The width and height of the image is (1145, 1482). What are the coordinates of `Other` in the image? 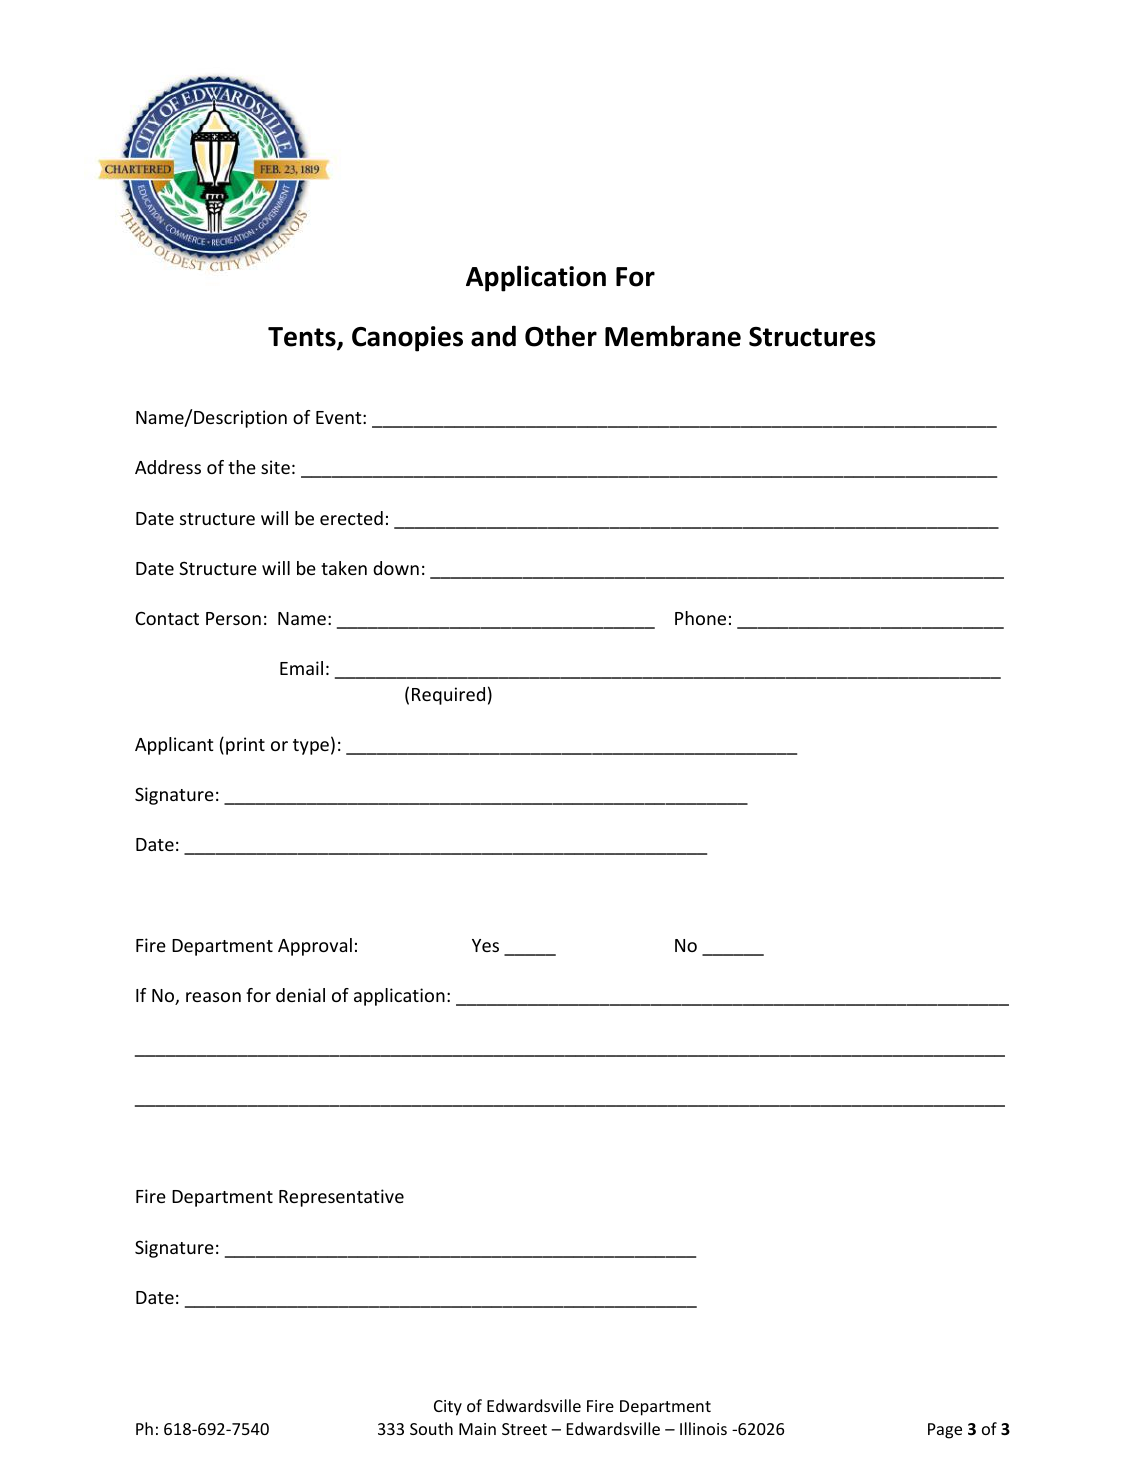 It's located at (561, 336).
